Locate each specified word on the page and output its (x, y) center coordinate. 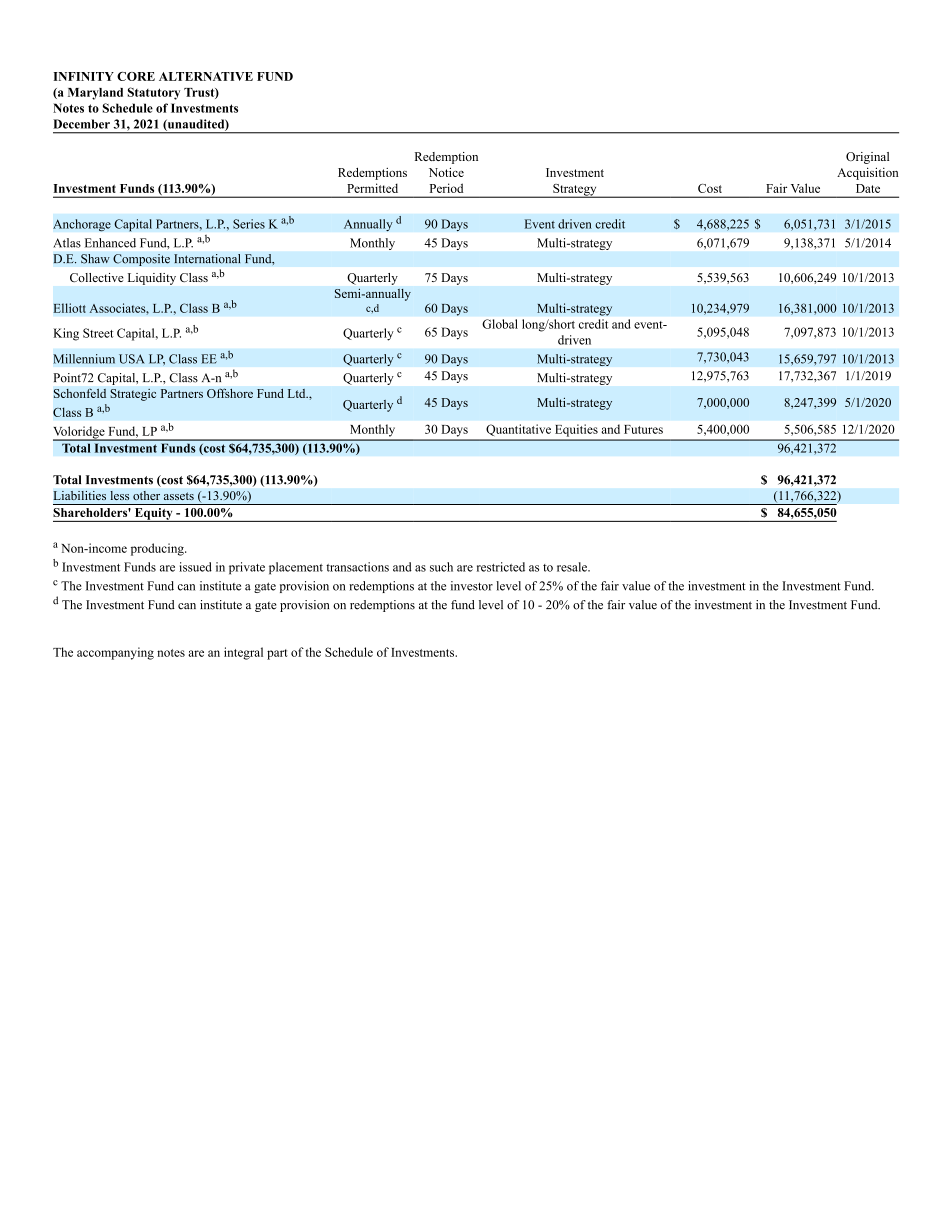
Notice (446, 172)
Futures (643, 429)
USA (132, 359)
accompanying (115, 653)
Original (867, 158)
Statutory (154, 93)
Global (500, 324)
